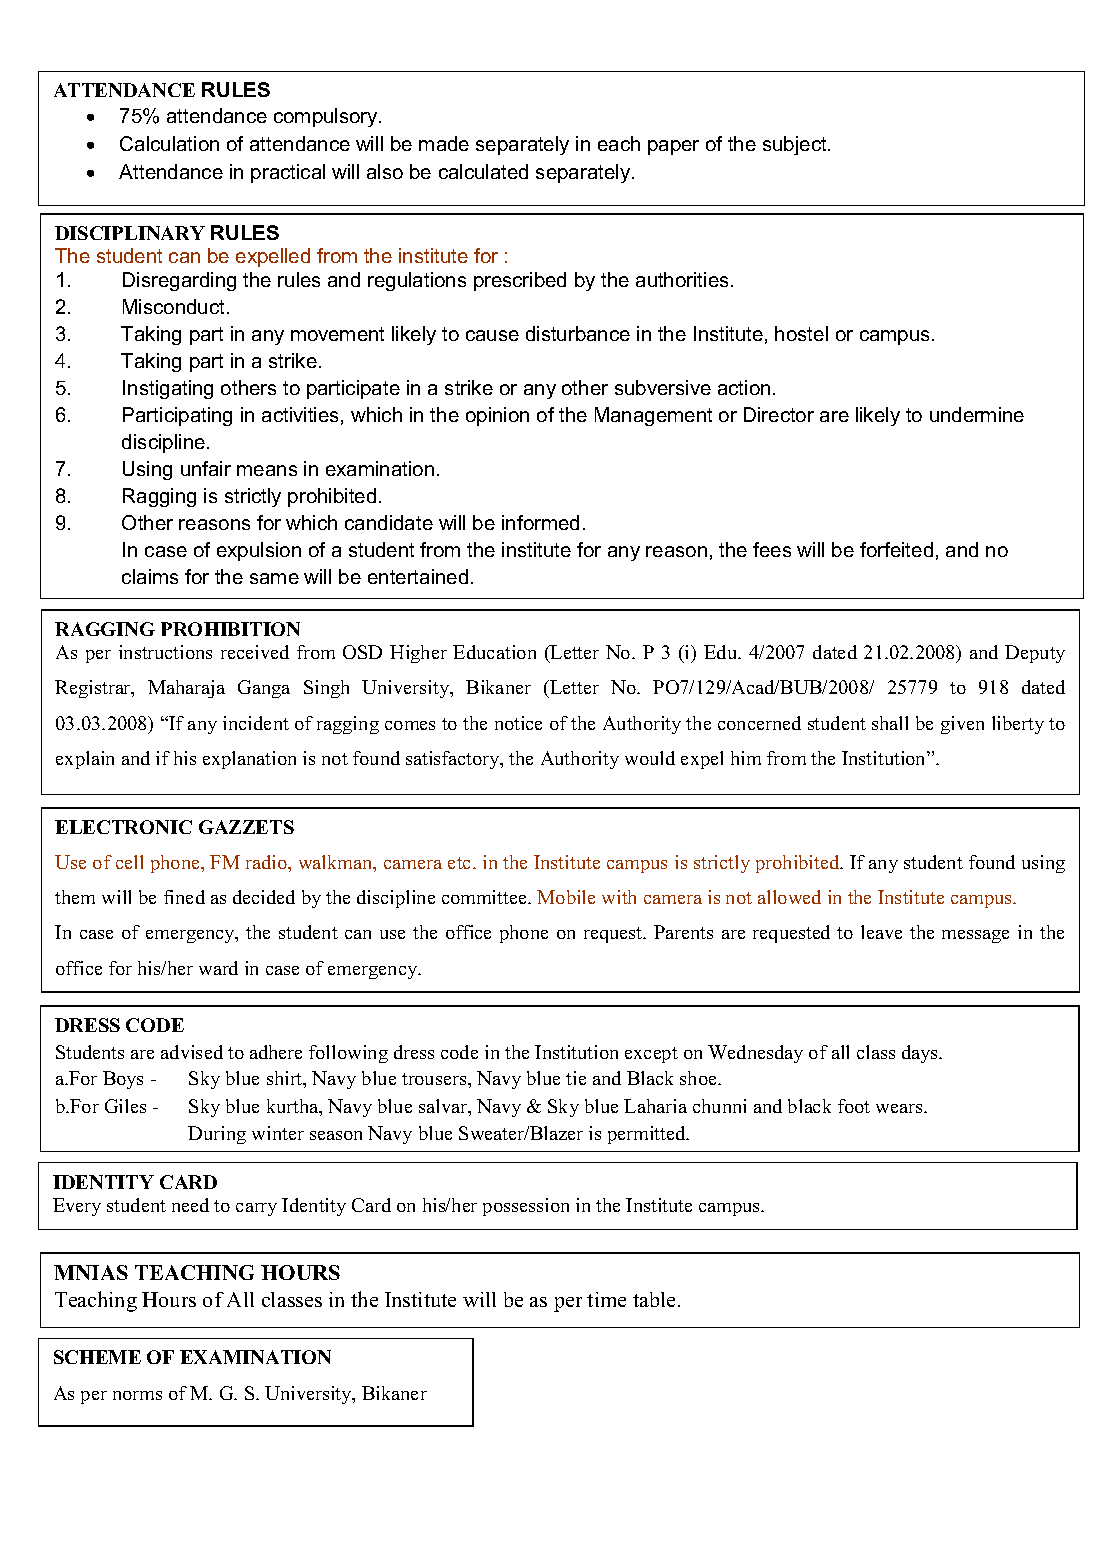  What do you see at coordinates (169, 143) in the document?
I see `Calculation` at bounding box center [169, 143].
